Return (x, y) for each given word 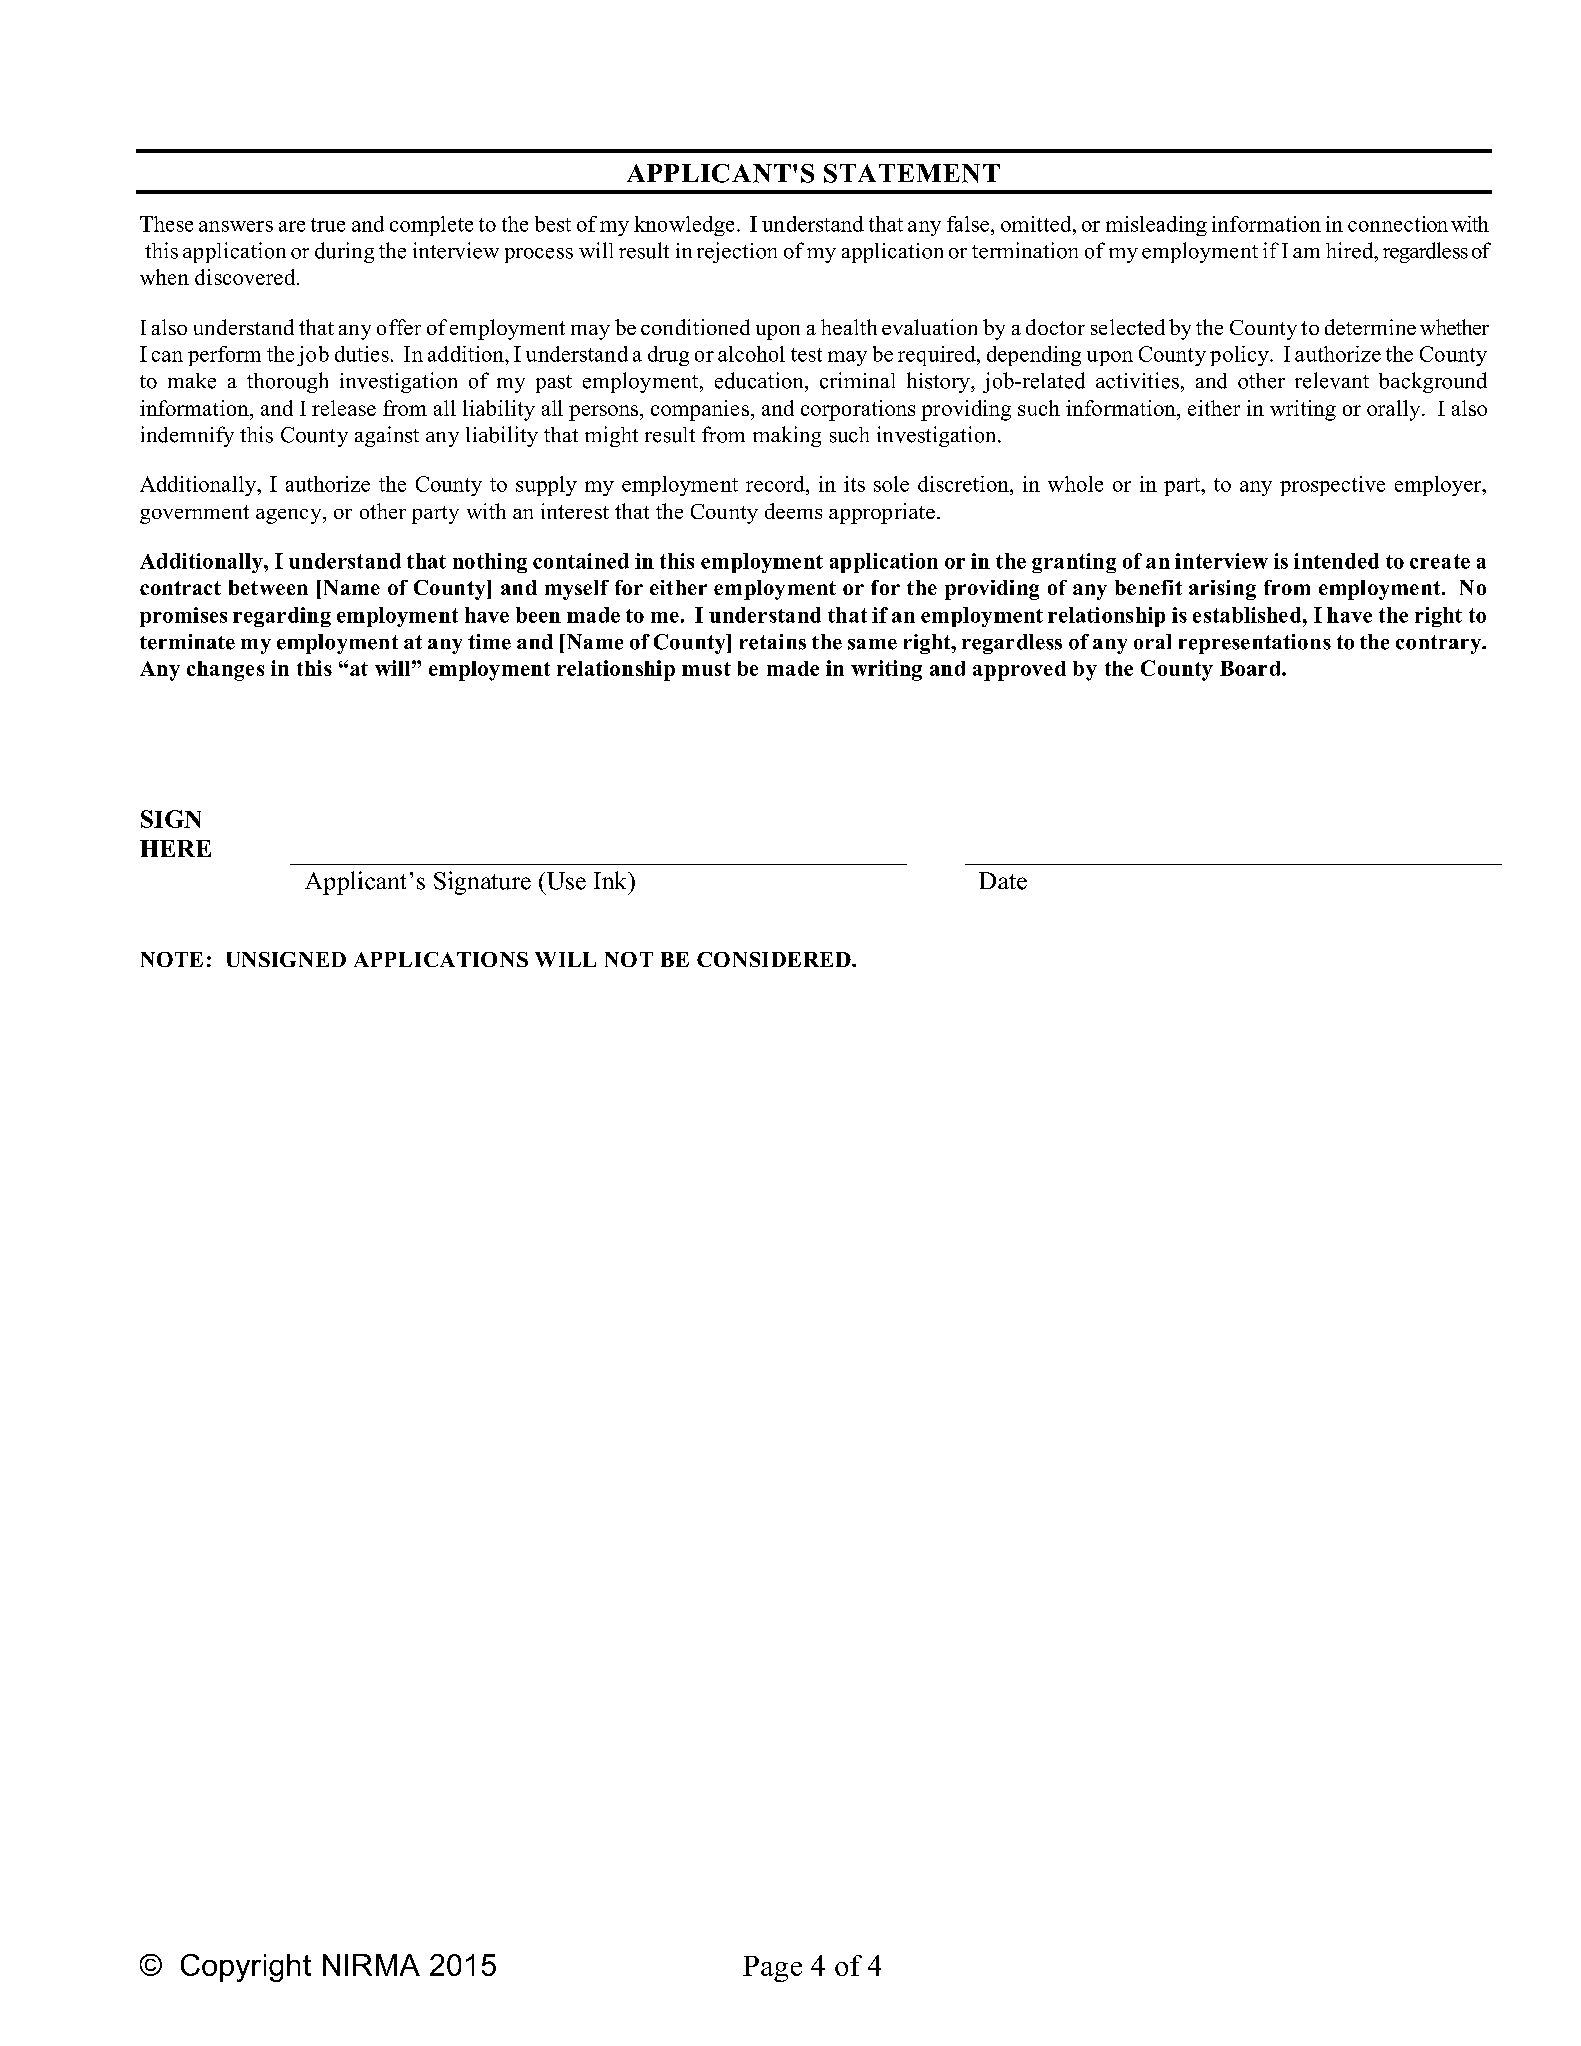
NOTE (172, 959)
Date (1003, 881)
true (328, 225)
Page (772, 1969)
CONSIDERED (775, 959)
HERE (175, 848)
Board (1251, 668)
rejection (737, 252)
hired (1351, 250)
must (706, 669)
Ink (611, 880)
